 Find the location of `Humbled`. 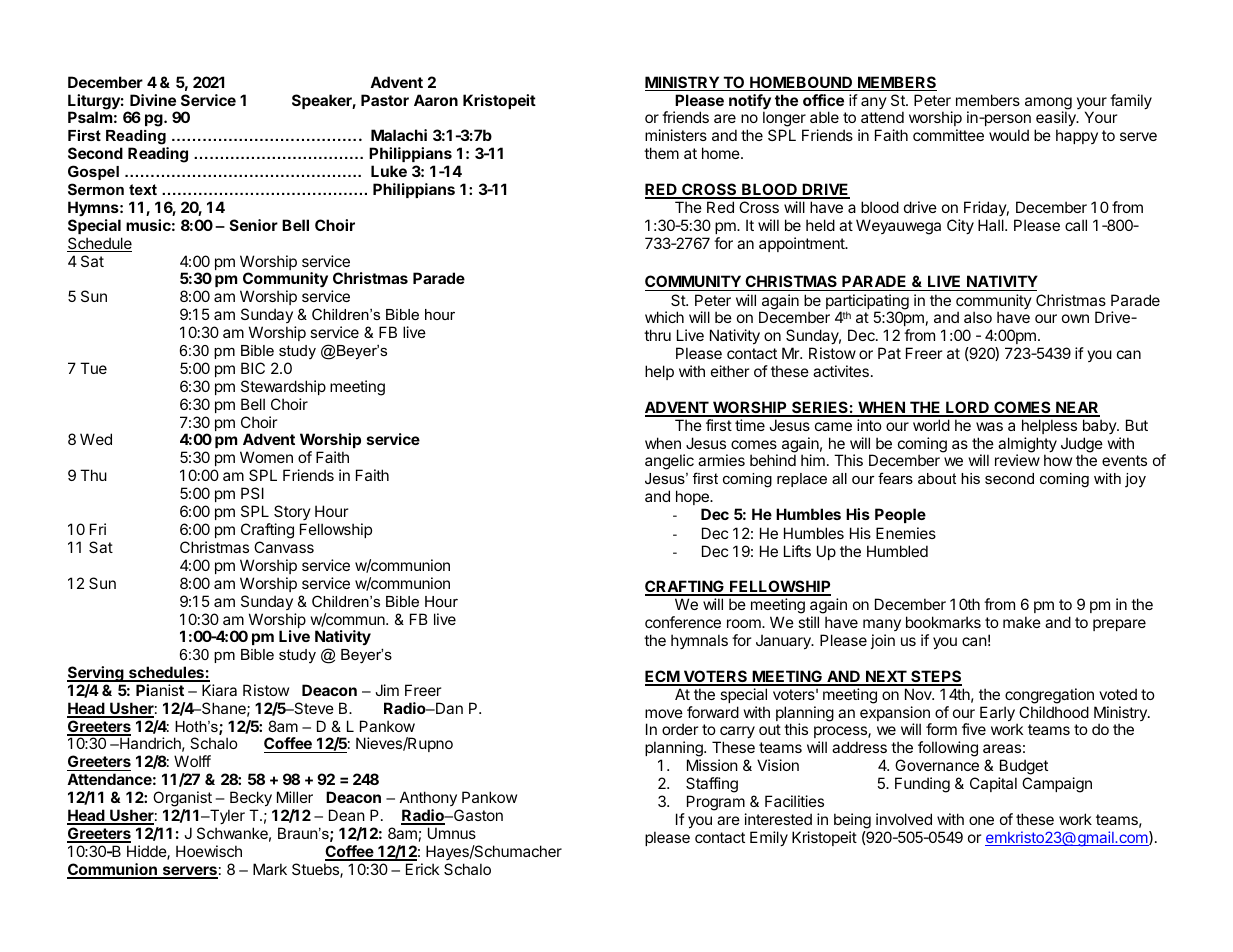

Humbled is located at coordinates (897, 551).
